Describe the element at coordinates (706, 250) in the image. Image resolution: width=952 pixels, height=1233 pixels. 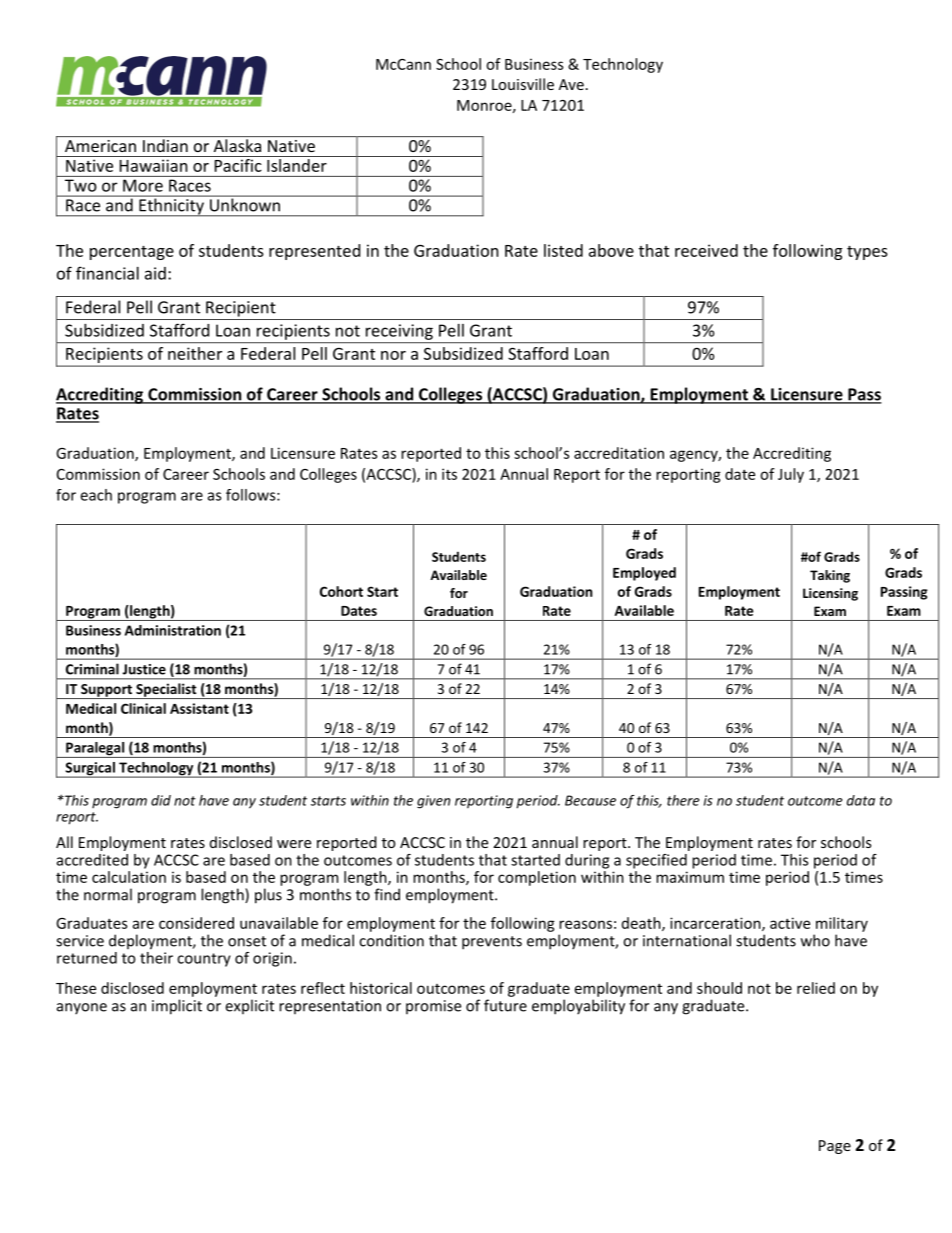
I see `received` at that location.
